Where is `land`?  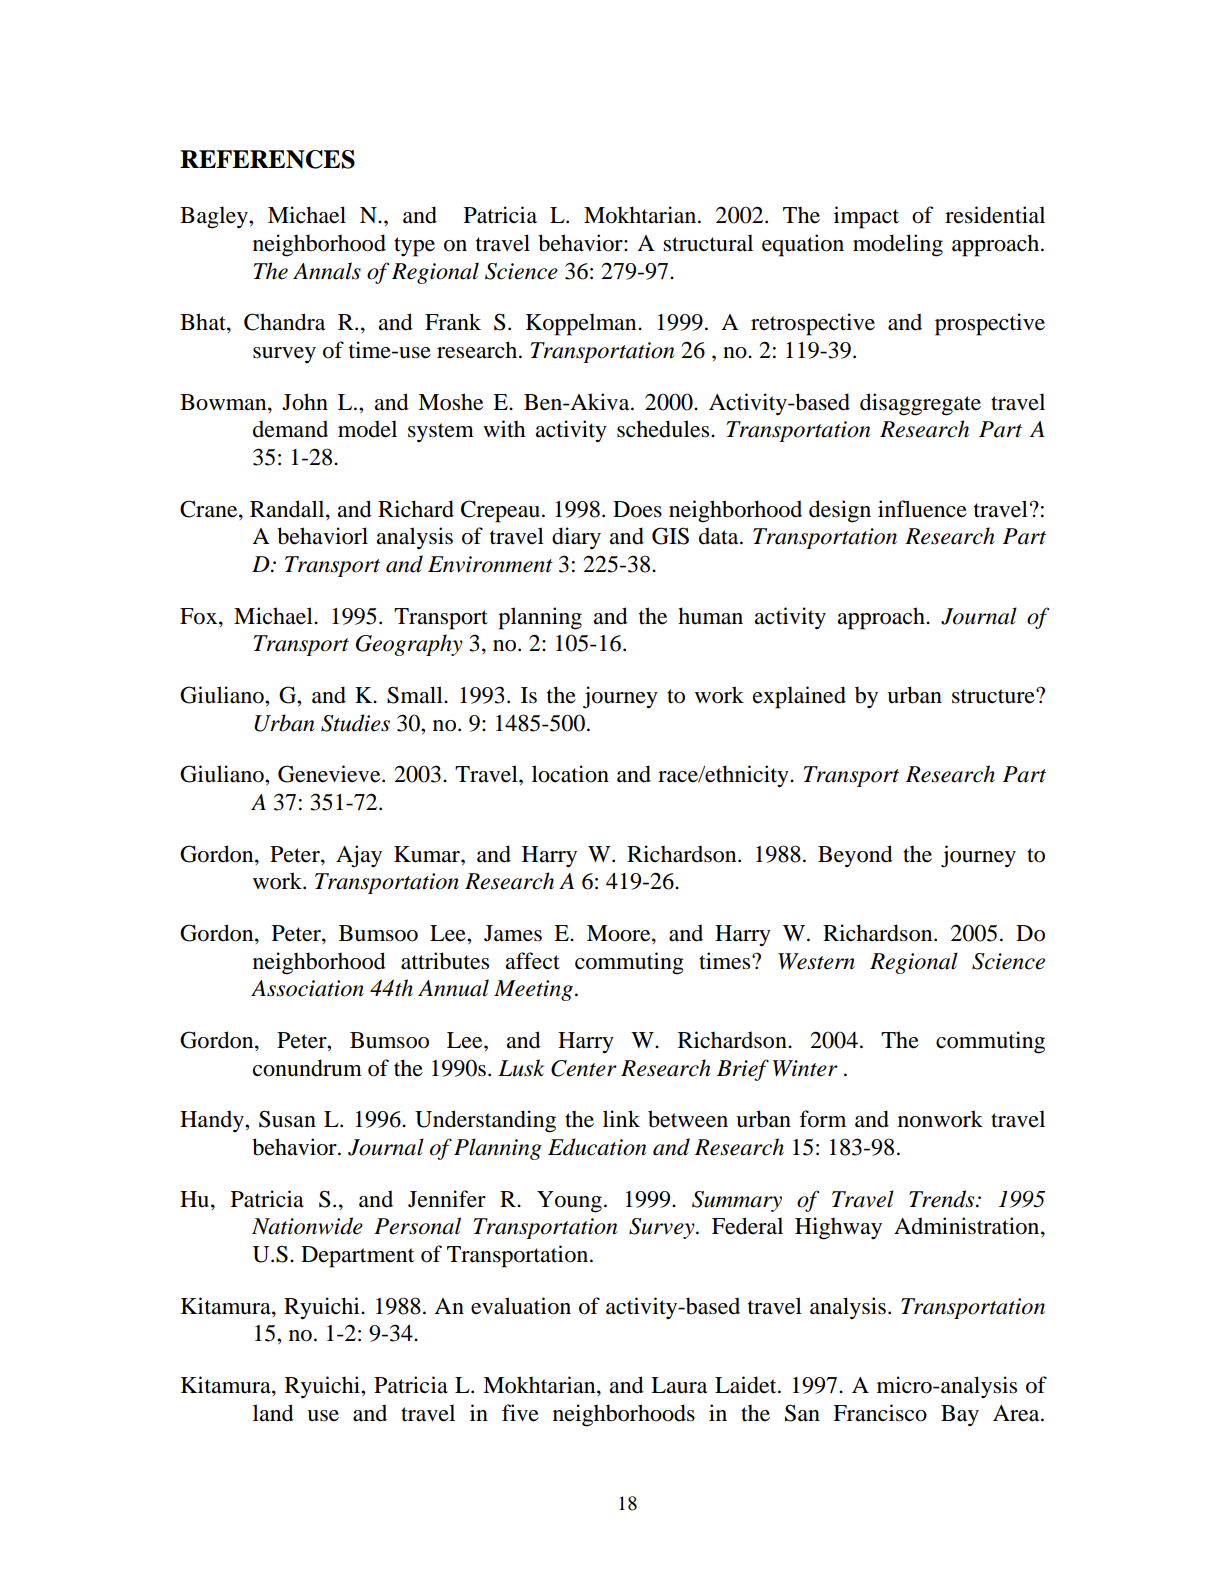 land is located at coordinates (273, 1413).
